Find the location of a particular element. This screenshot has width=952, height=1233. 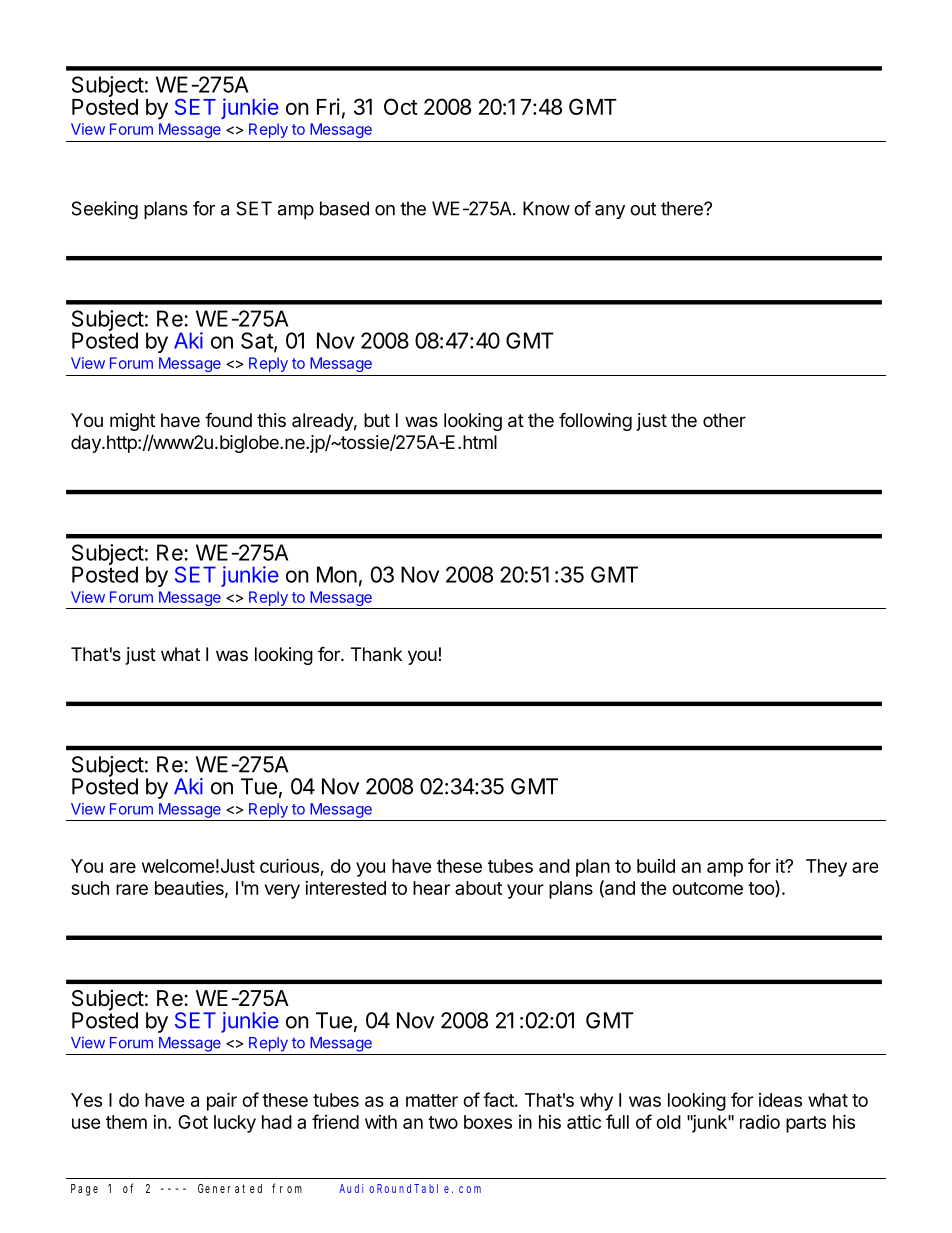

build is located at coordinates (656, 866).
